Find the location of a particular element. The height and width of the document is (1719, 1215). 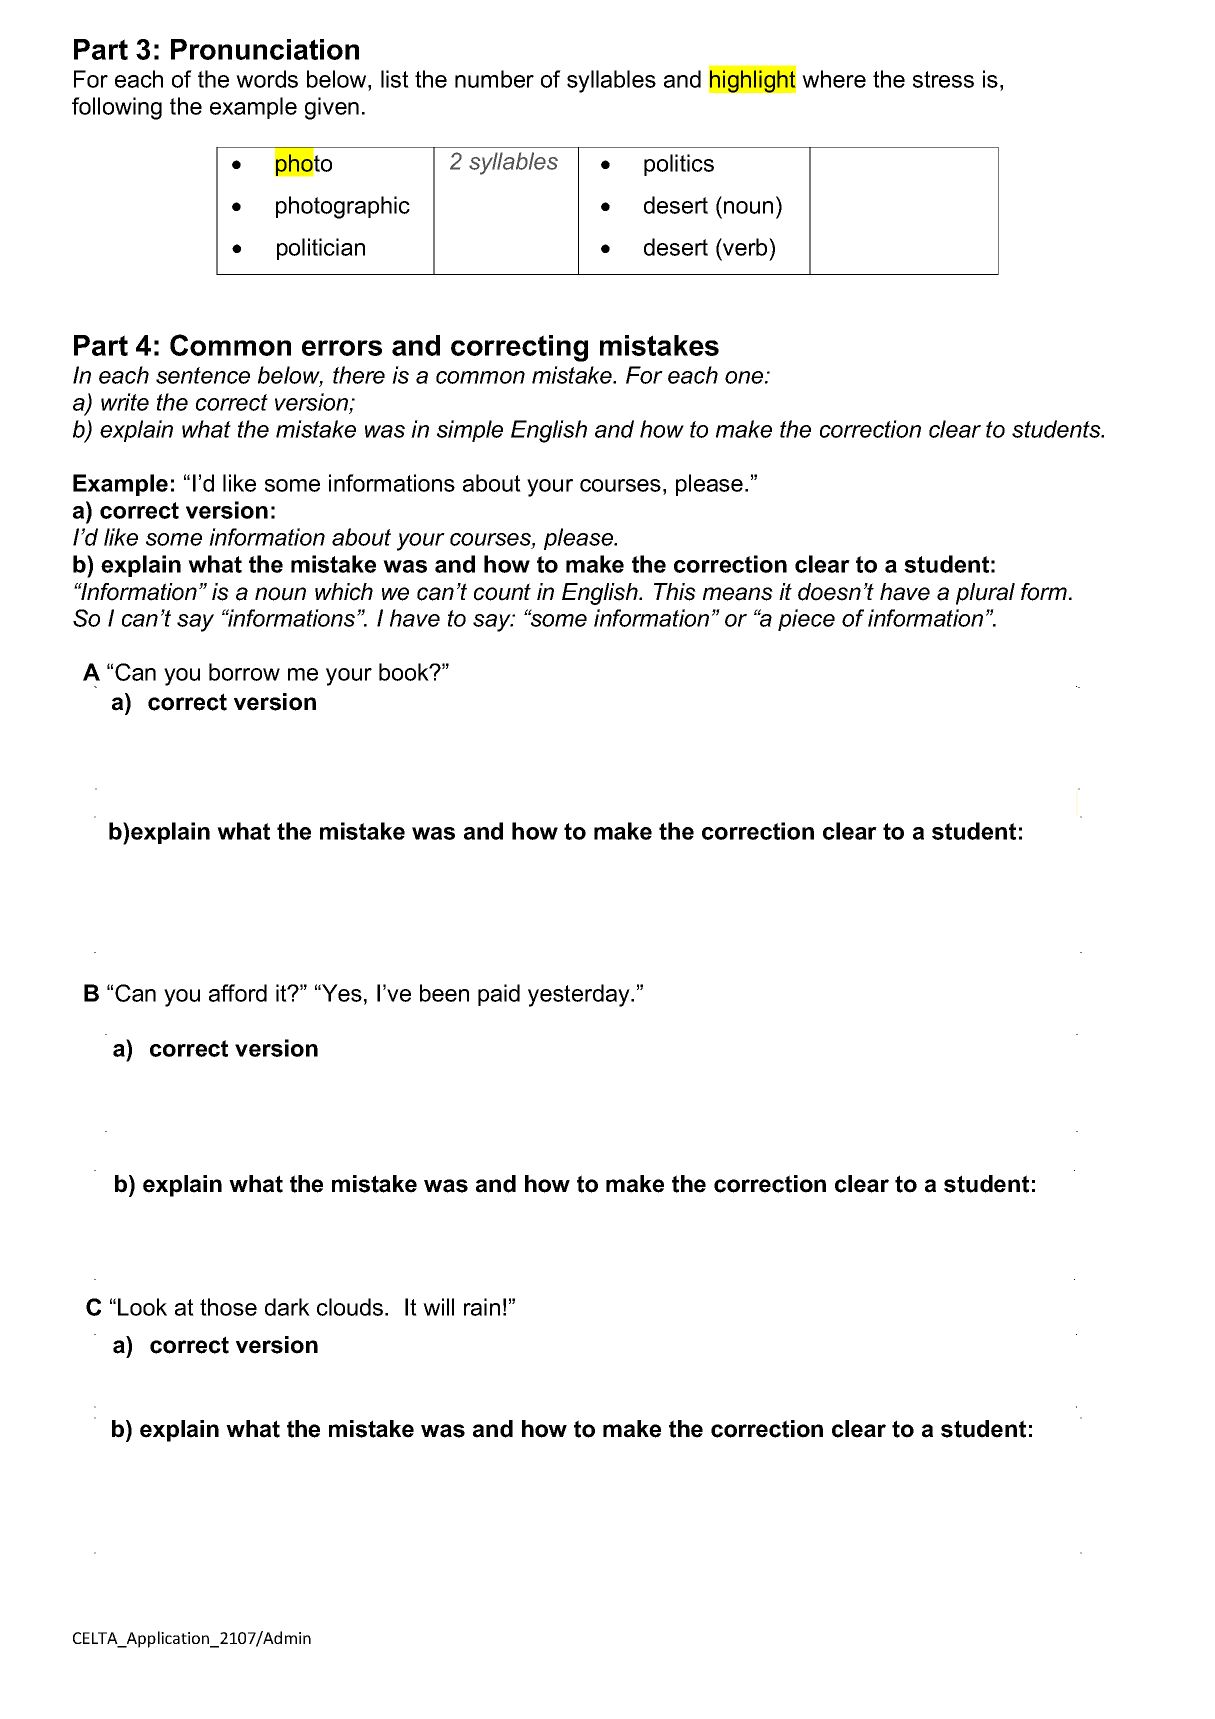

simple is located at coordinates (470, 431).
